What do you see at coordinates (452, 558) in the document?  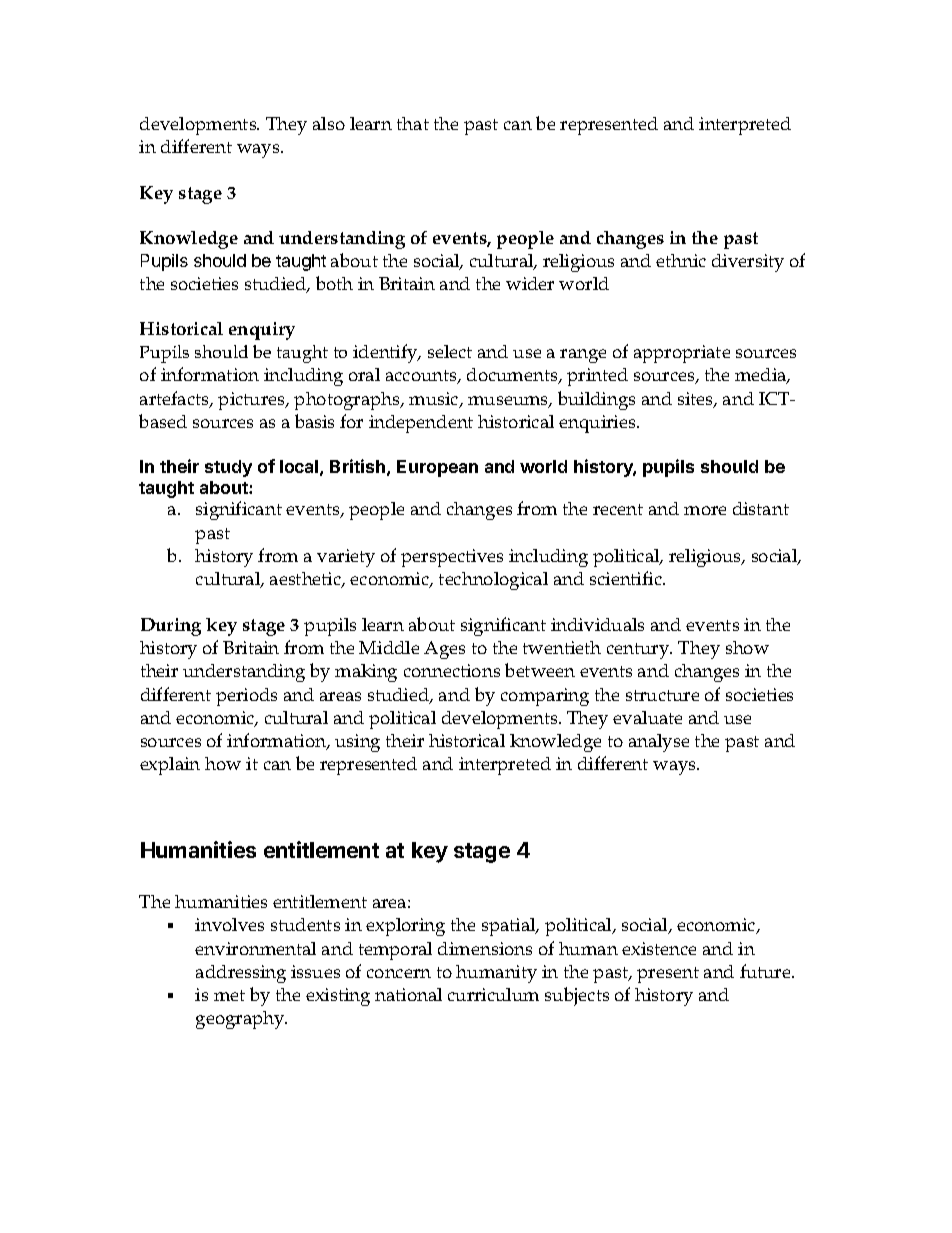 I see `perspectives` at bounding box center [452, 558].
